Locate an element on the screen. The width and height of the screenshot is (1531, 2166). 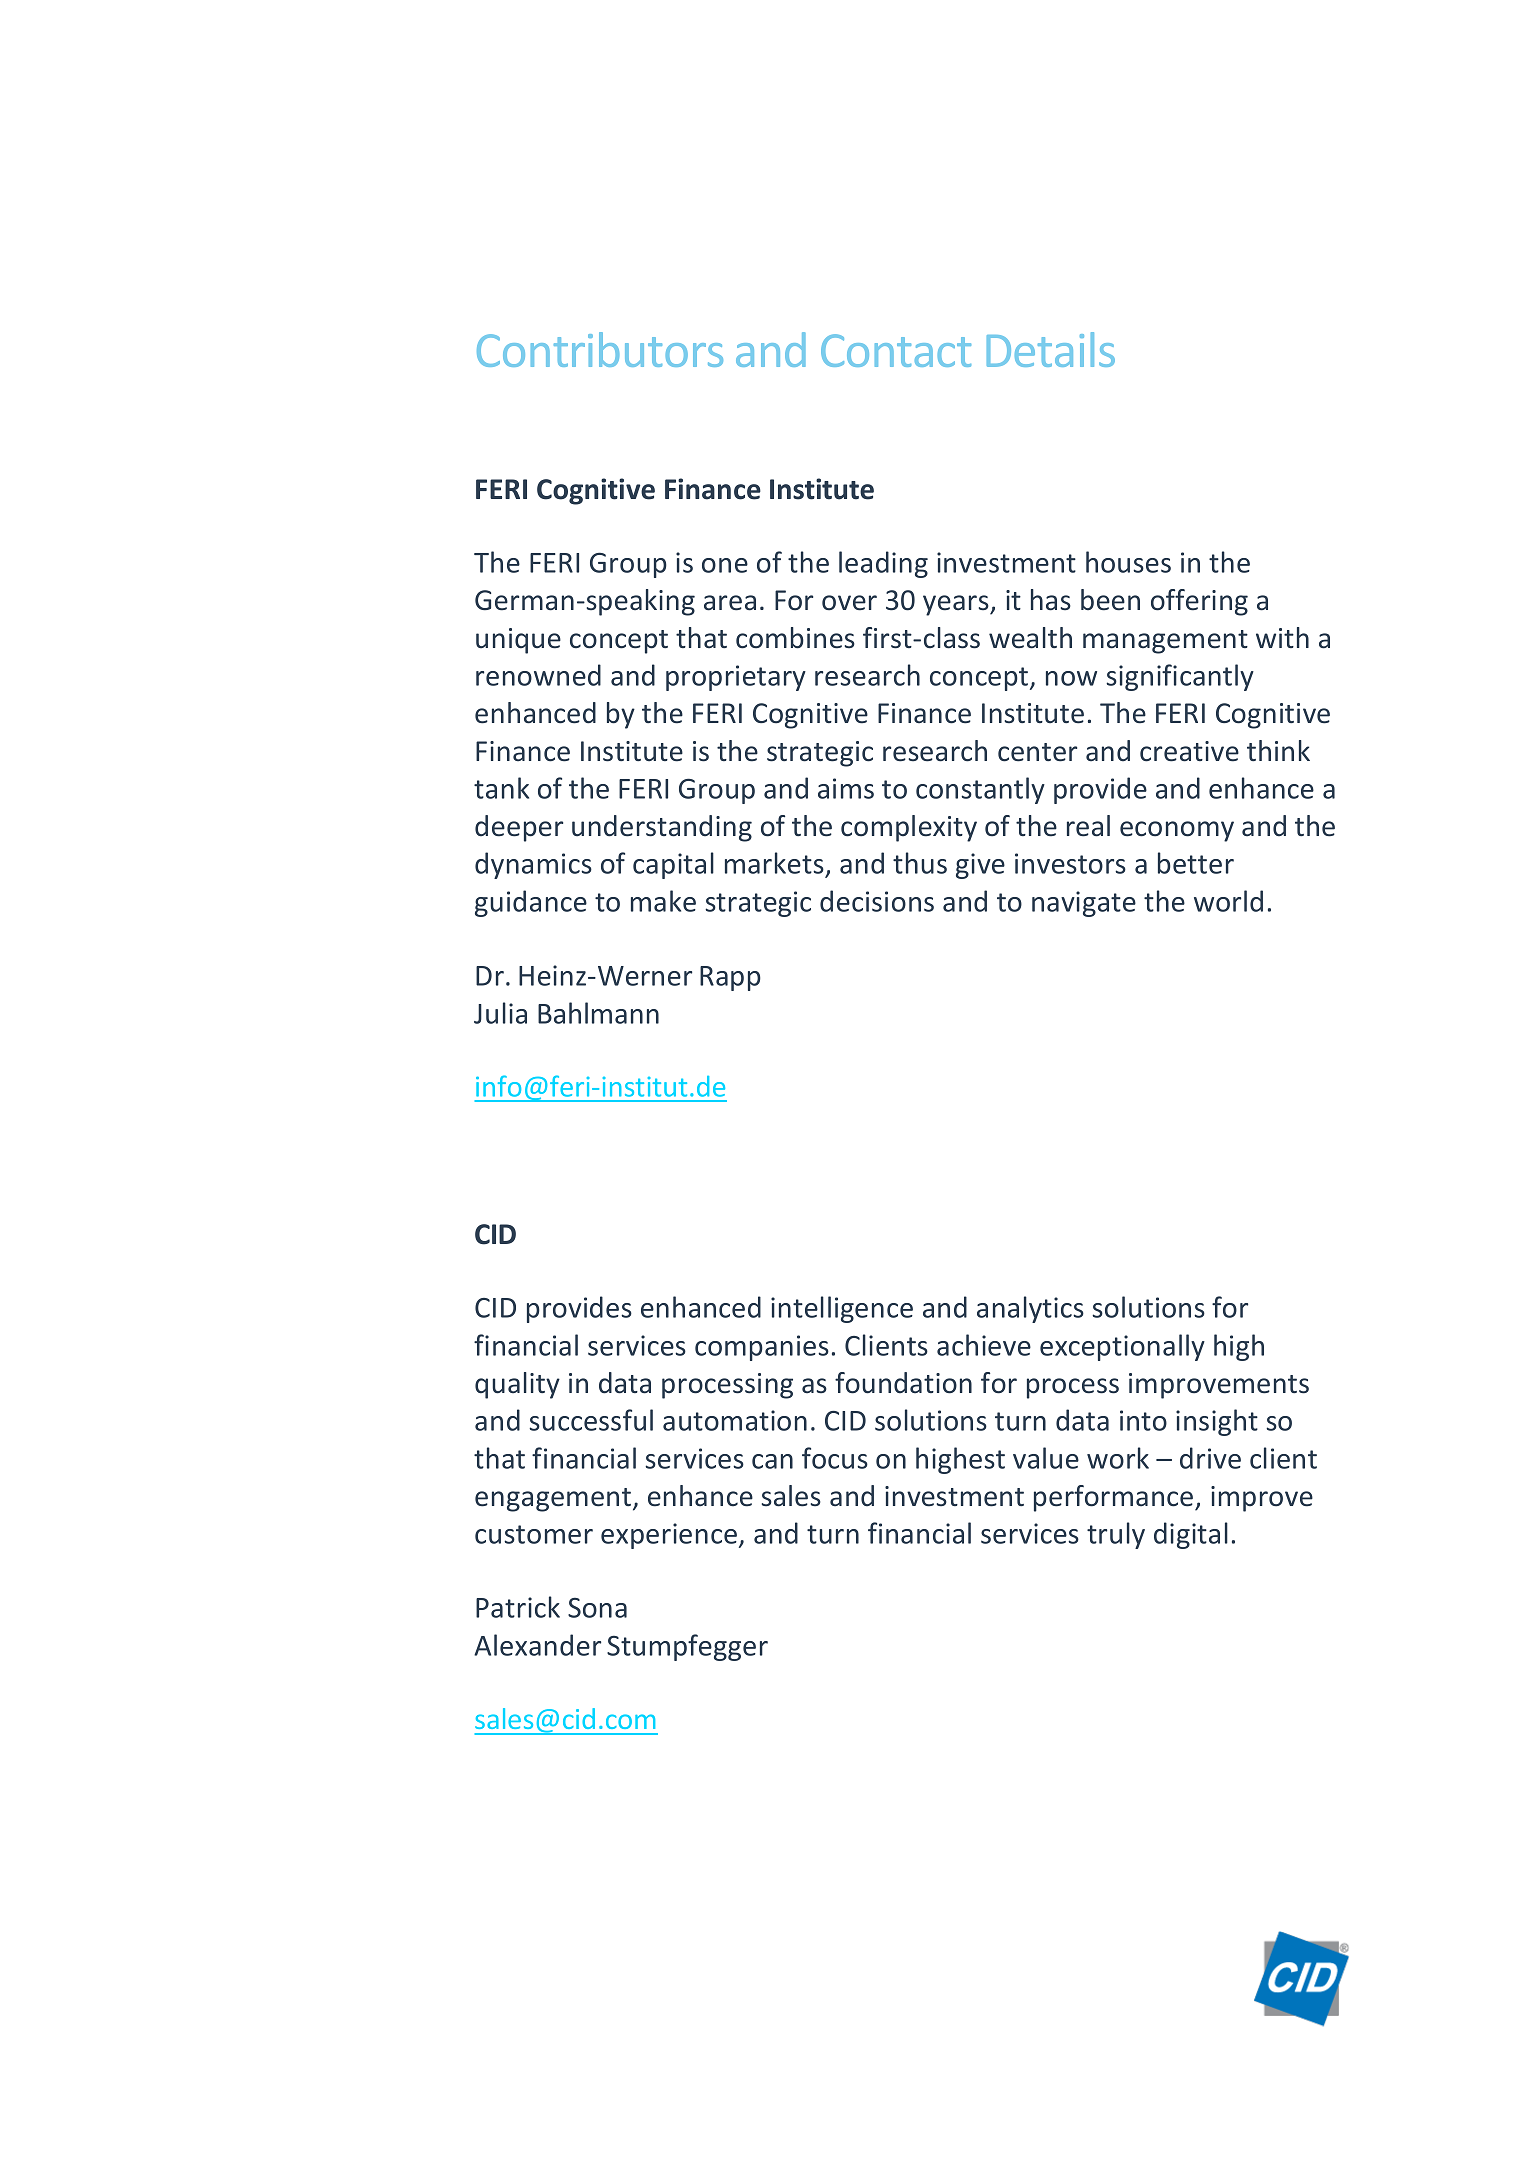
Details is located at coordinates (1051, 349).
